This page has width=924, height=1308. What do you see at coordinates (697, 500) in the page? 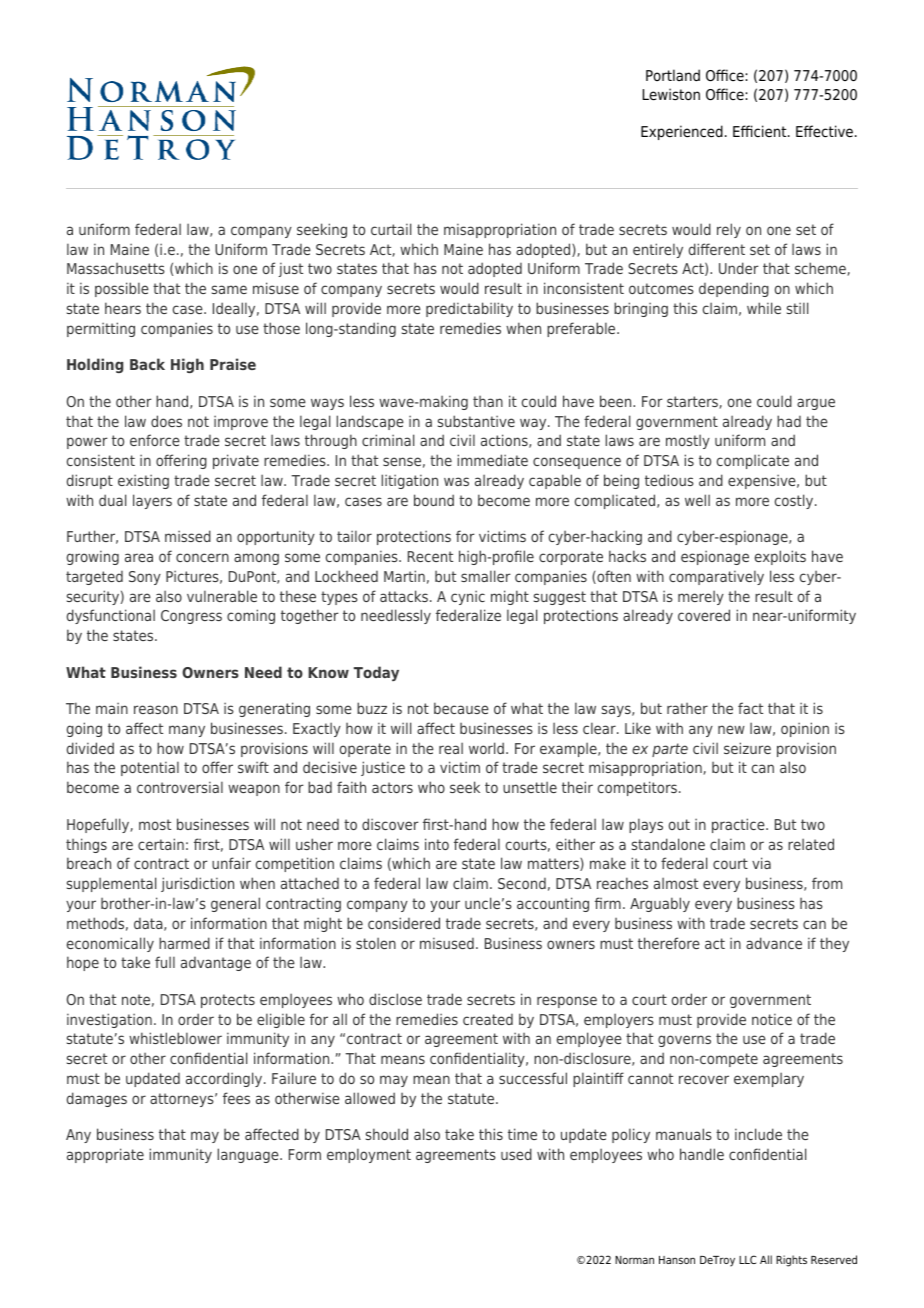
I see `well` at bounding box center [697, 500].
